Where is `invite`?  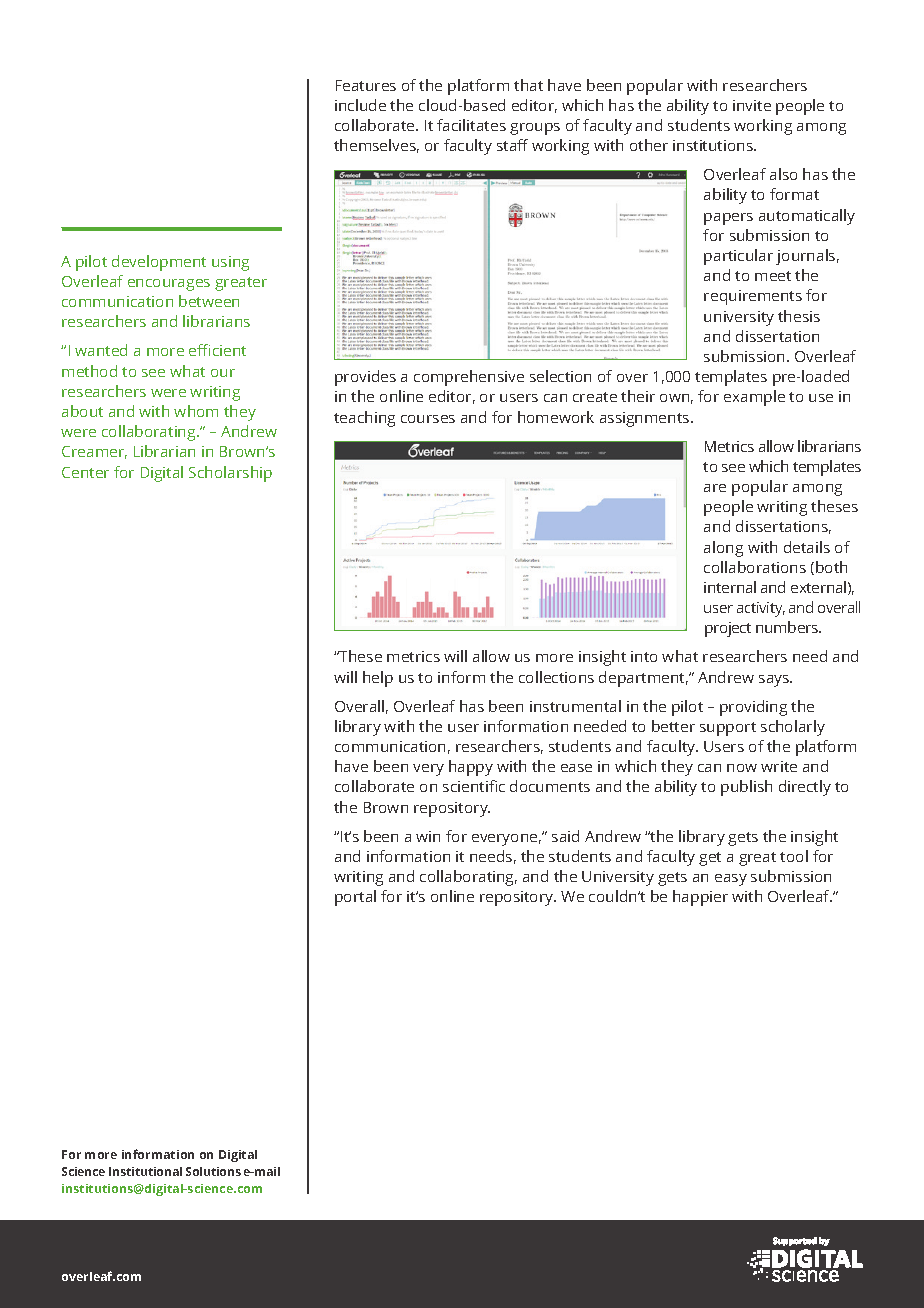
invite is located at coordinates (752, 105).
